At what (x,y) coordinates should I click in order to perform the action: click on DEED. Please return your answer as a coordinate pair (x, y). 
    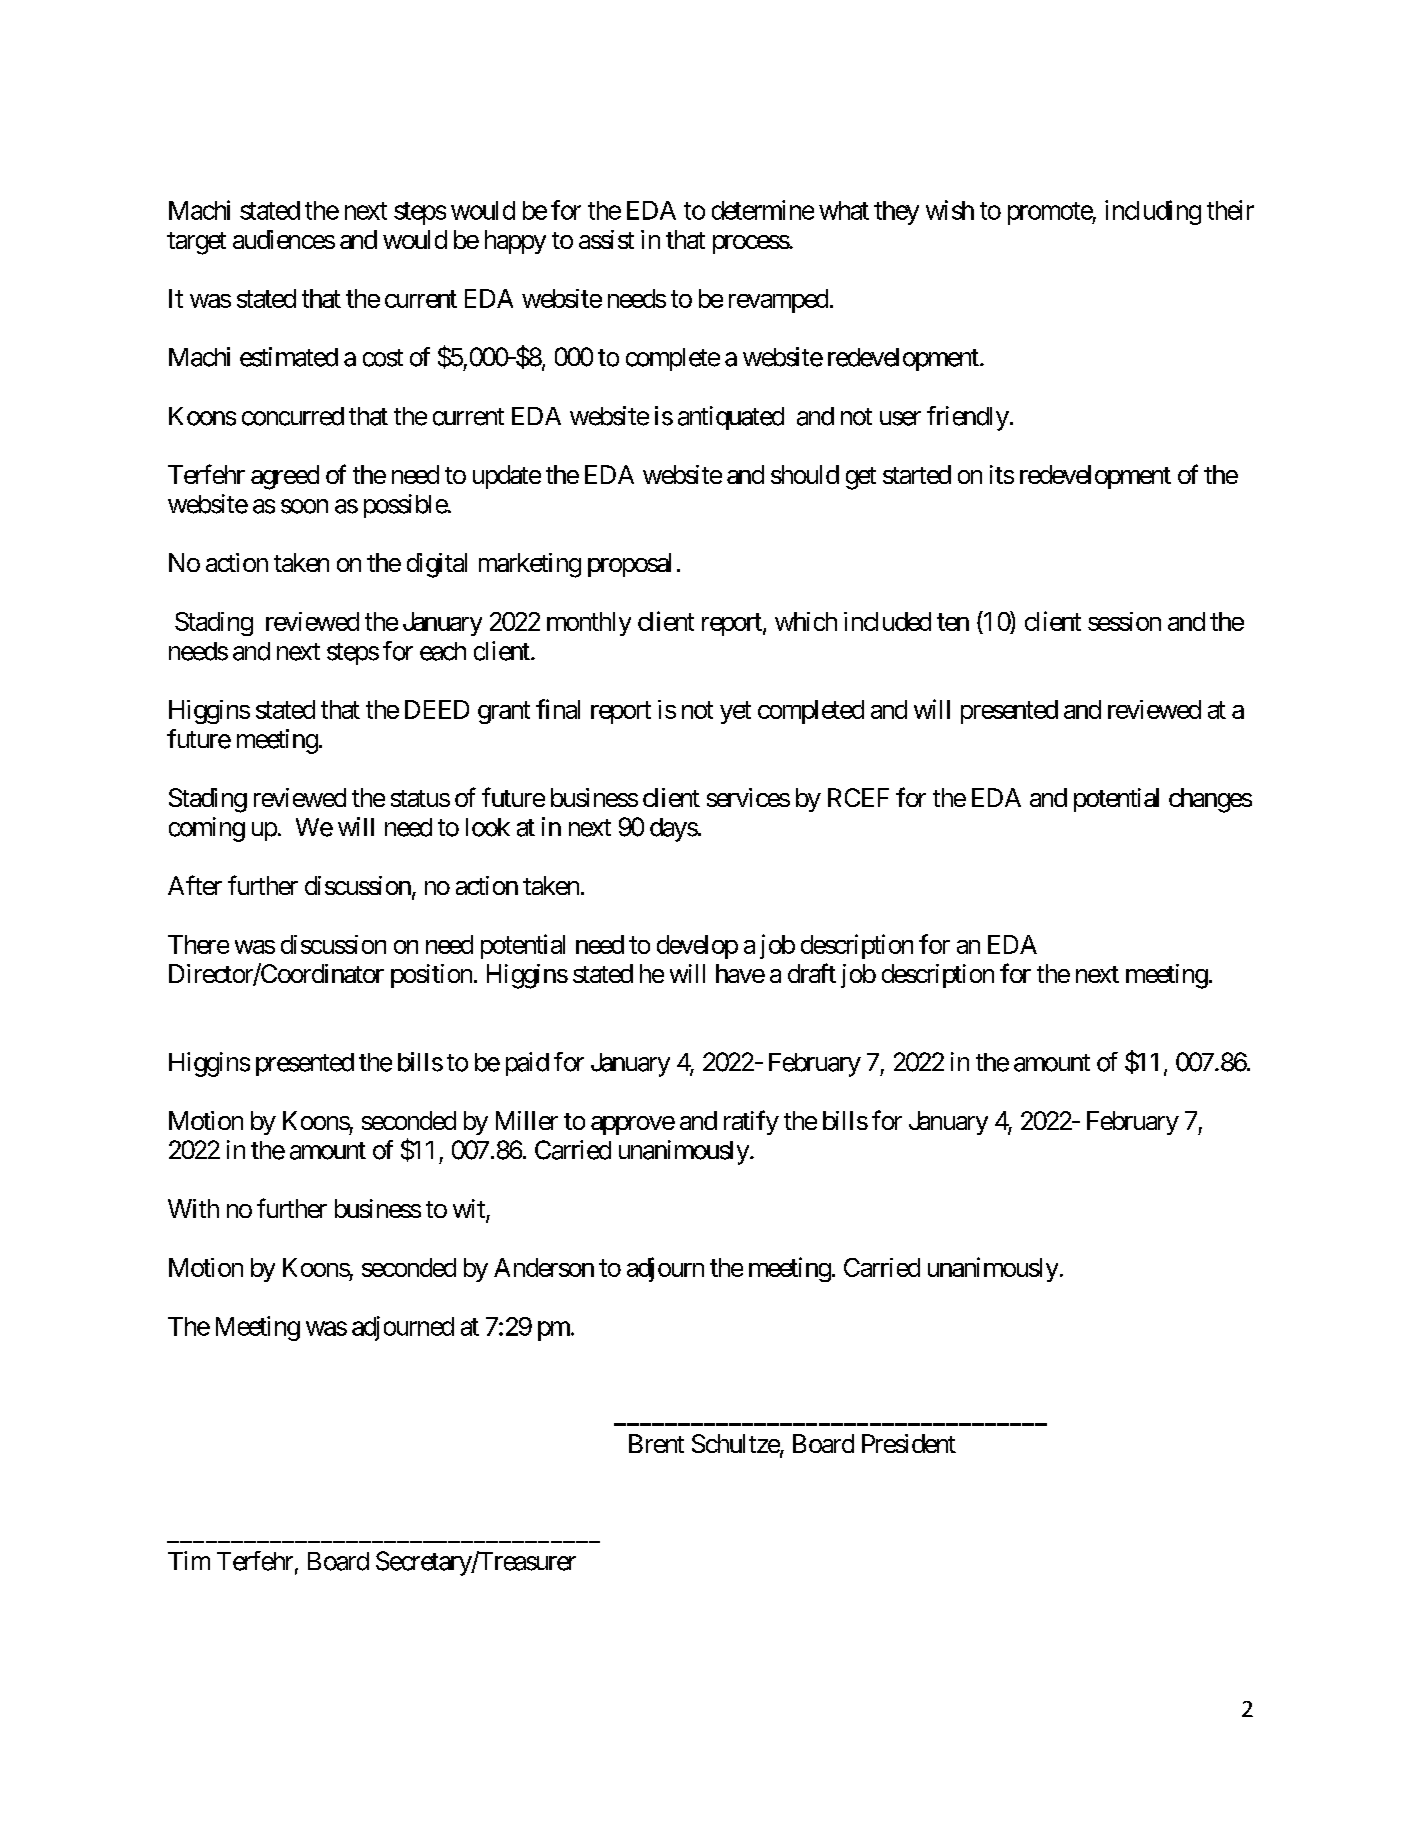
    Looking at the image, I should click on (437, 709).
